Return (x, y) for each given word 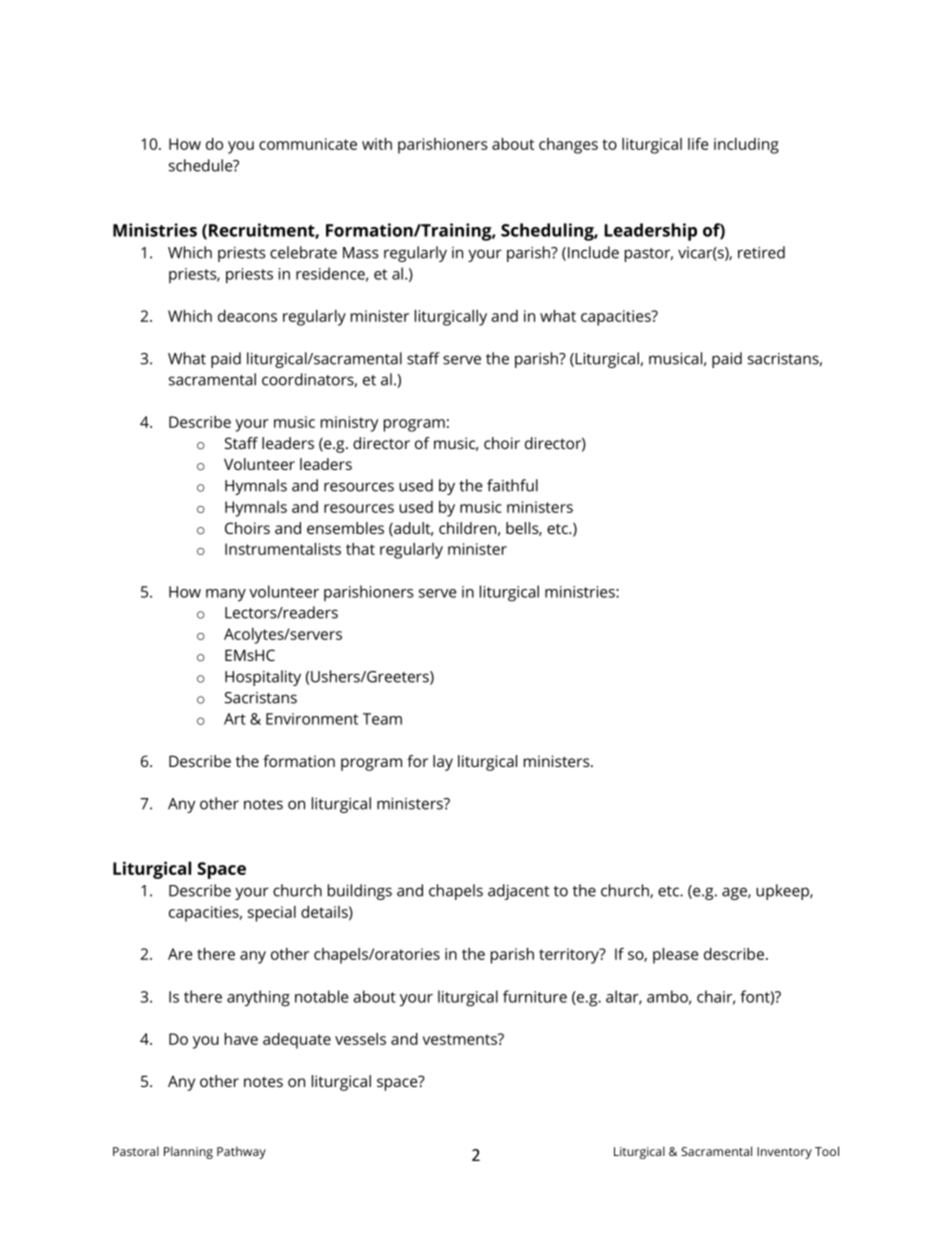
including (746, 146)
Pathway (241, 1152)
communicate (308, 144)
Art (235, 719)
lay (443, 763)
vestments (461, 1039)
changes (568, 146)
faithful (512, 485)
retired (761, 252)
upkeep (783, 892)
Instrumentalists (283, 549)
